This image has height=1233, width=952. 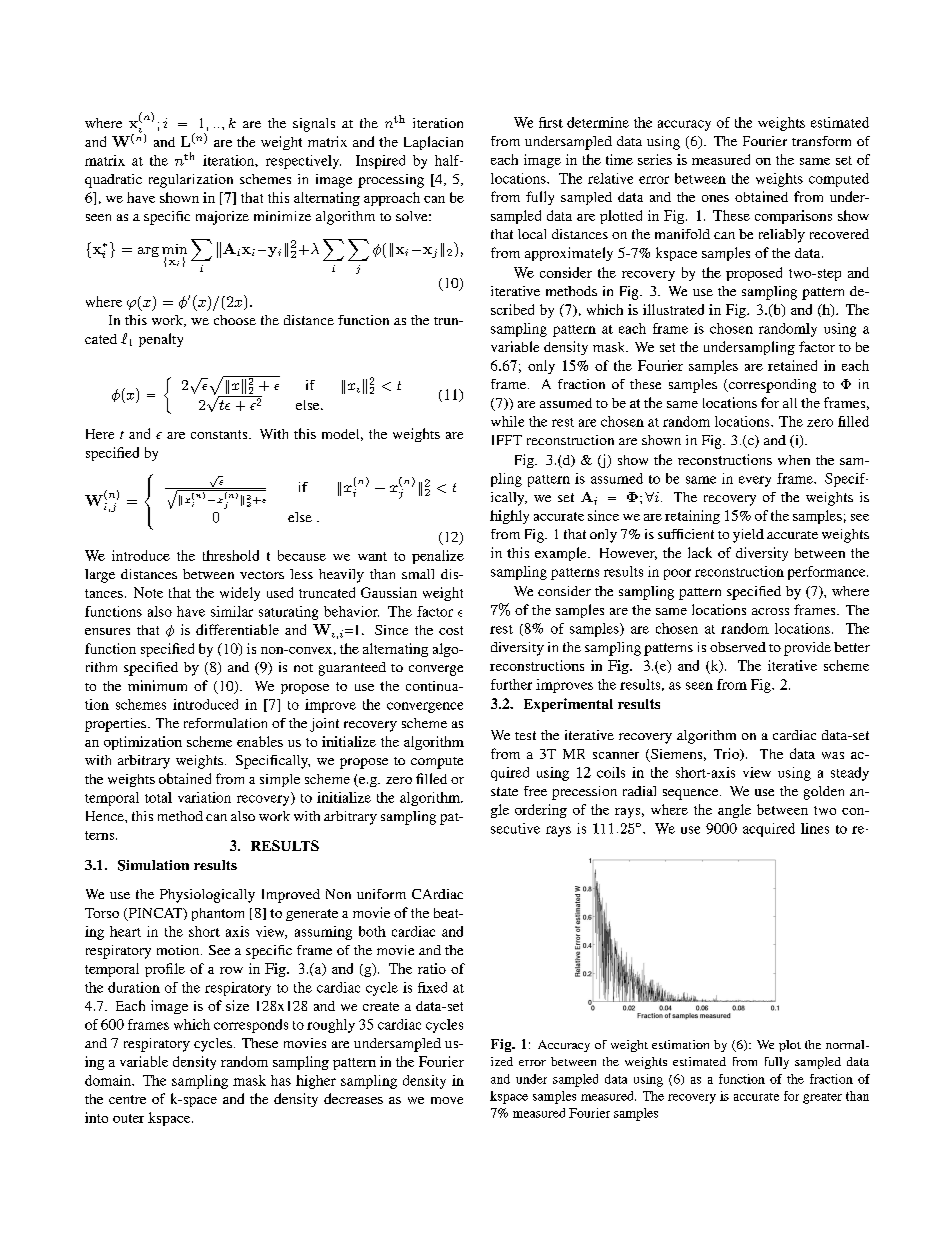 I want to click on cost, so click(x=451, y=630).
